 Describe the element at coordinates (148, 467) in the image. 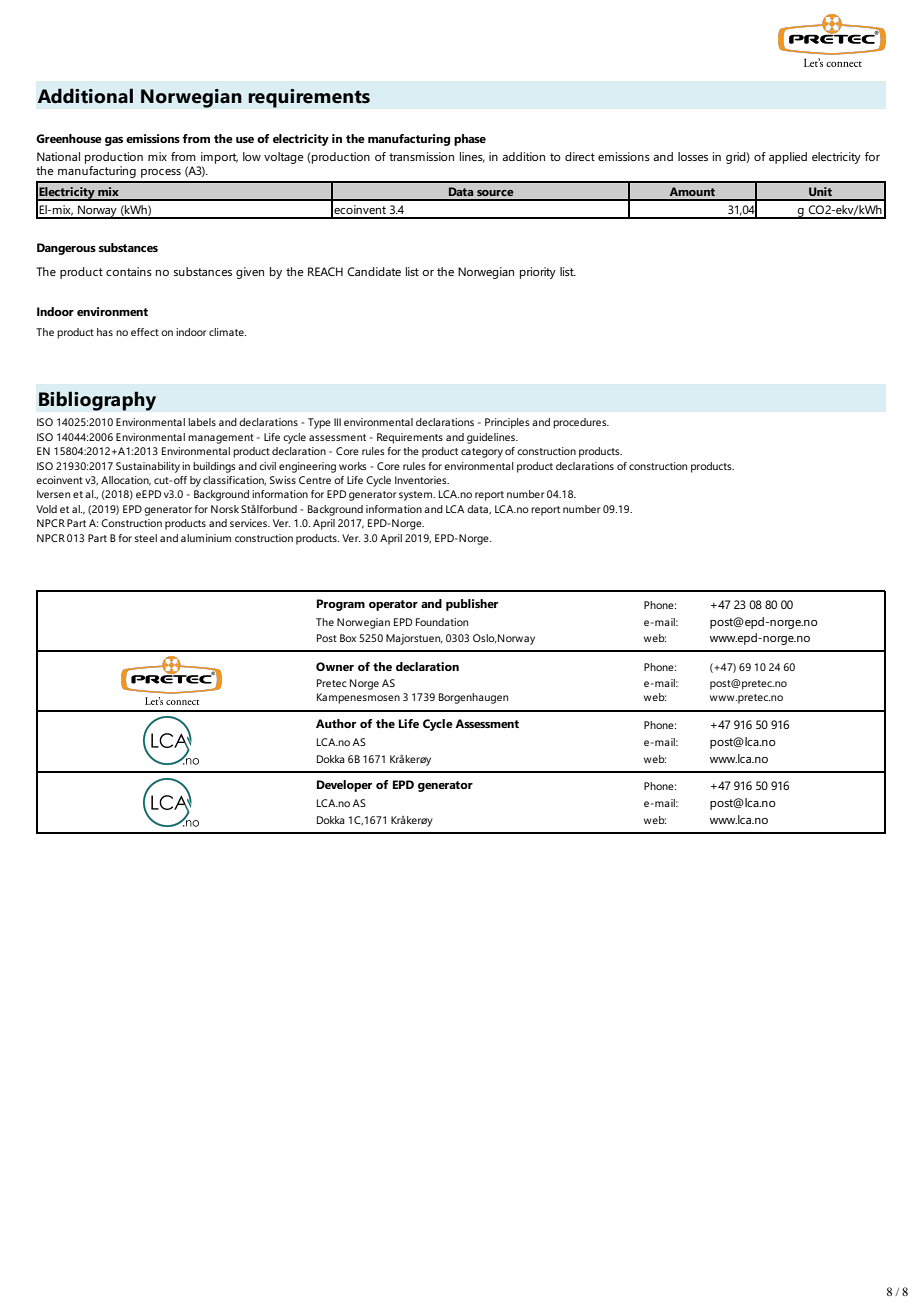

I see `Sustainability` at that location.
